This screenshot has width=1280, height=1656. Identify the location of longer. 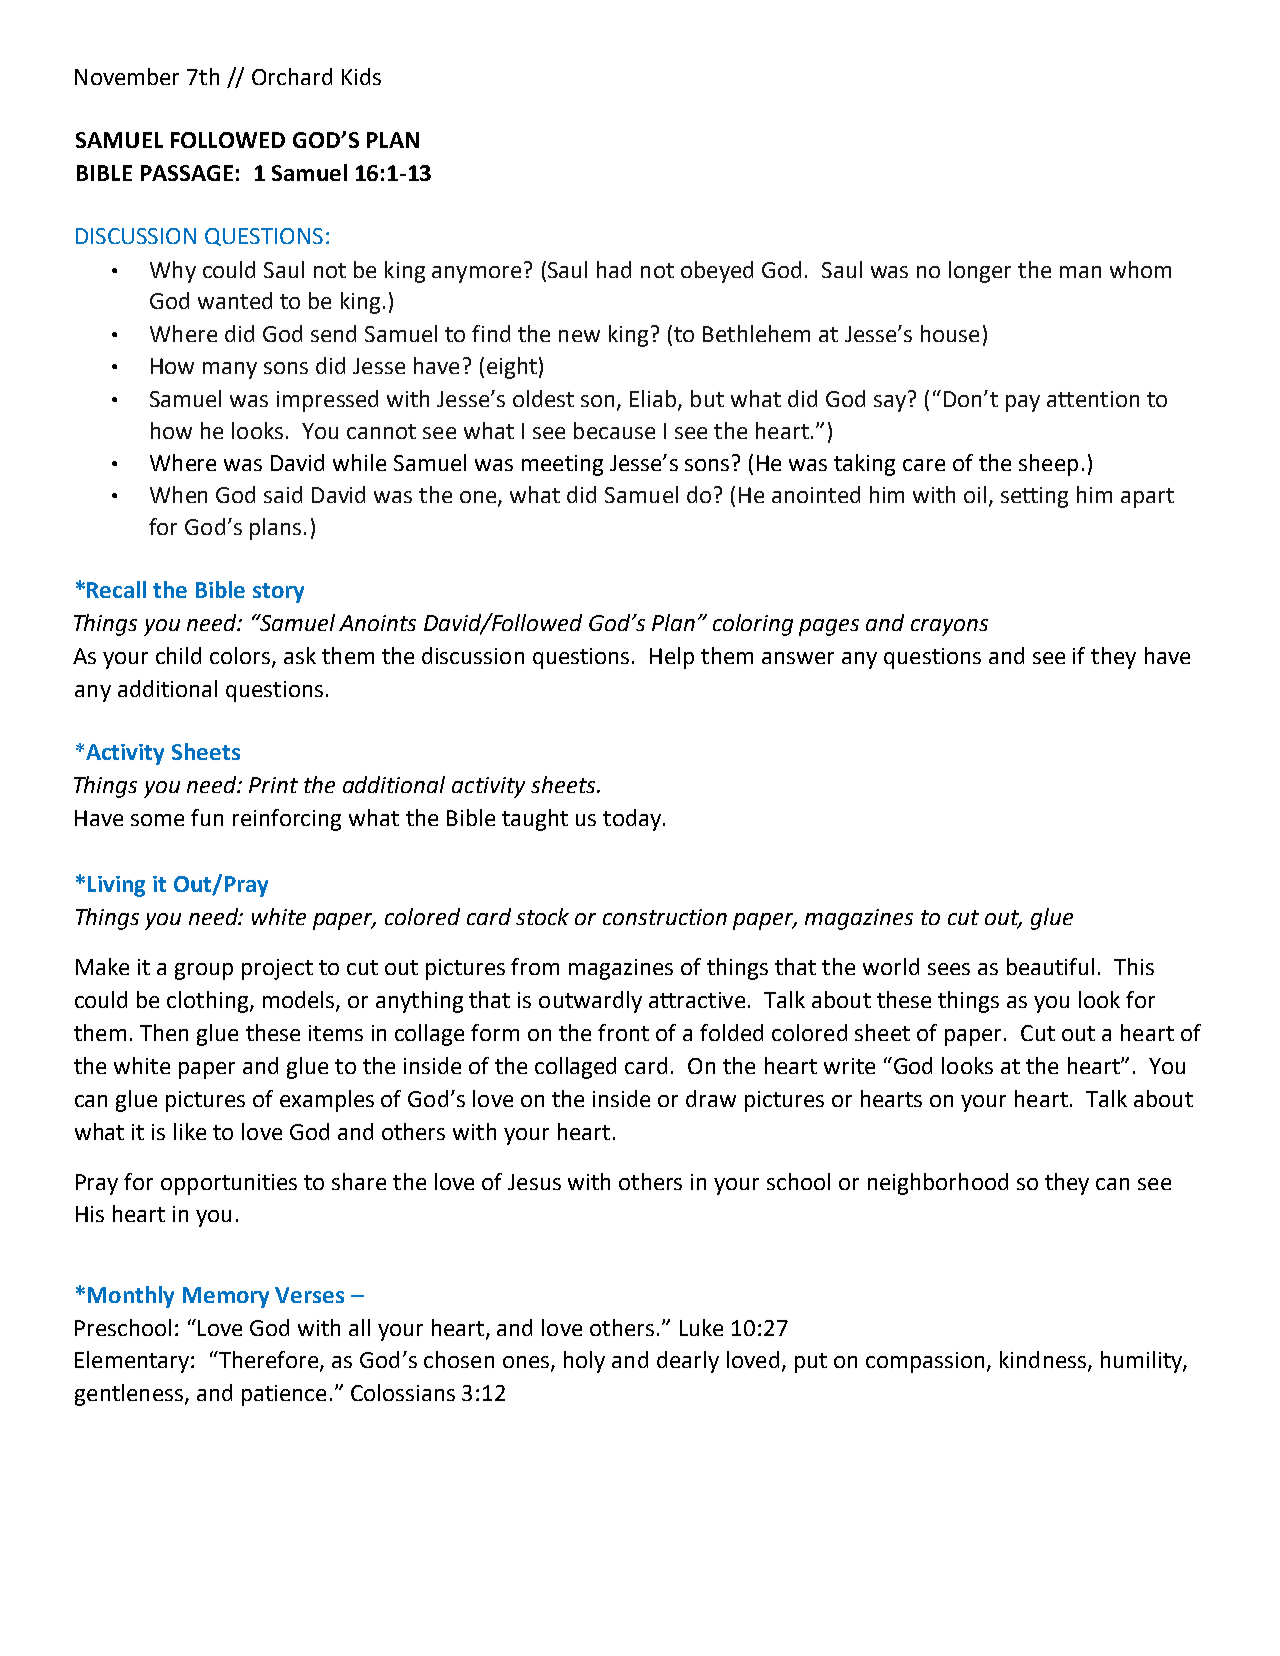
(980, 272).
